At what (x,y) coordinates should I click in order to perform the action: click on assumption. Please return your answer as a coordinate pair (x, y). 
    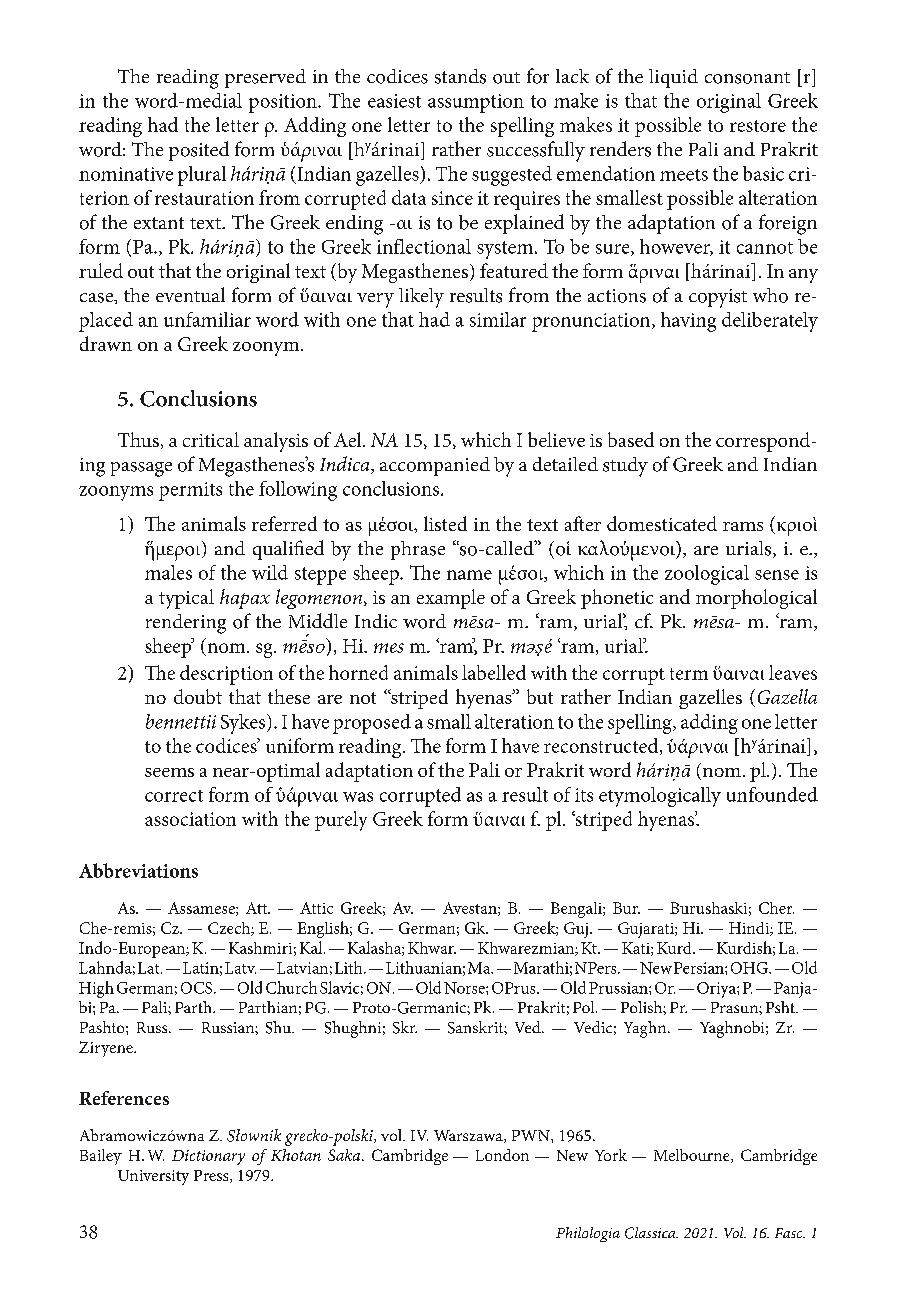
    Looking at the image, I should click on (476, 103).
